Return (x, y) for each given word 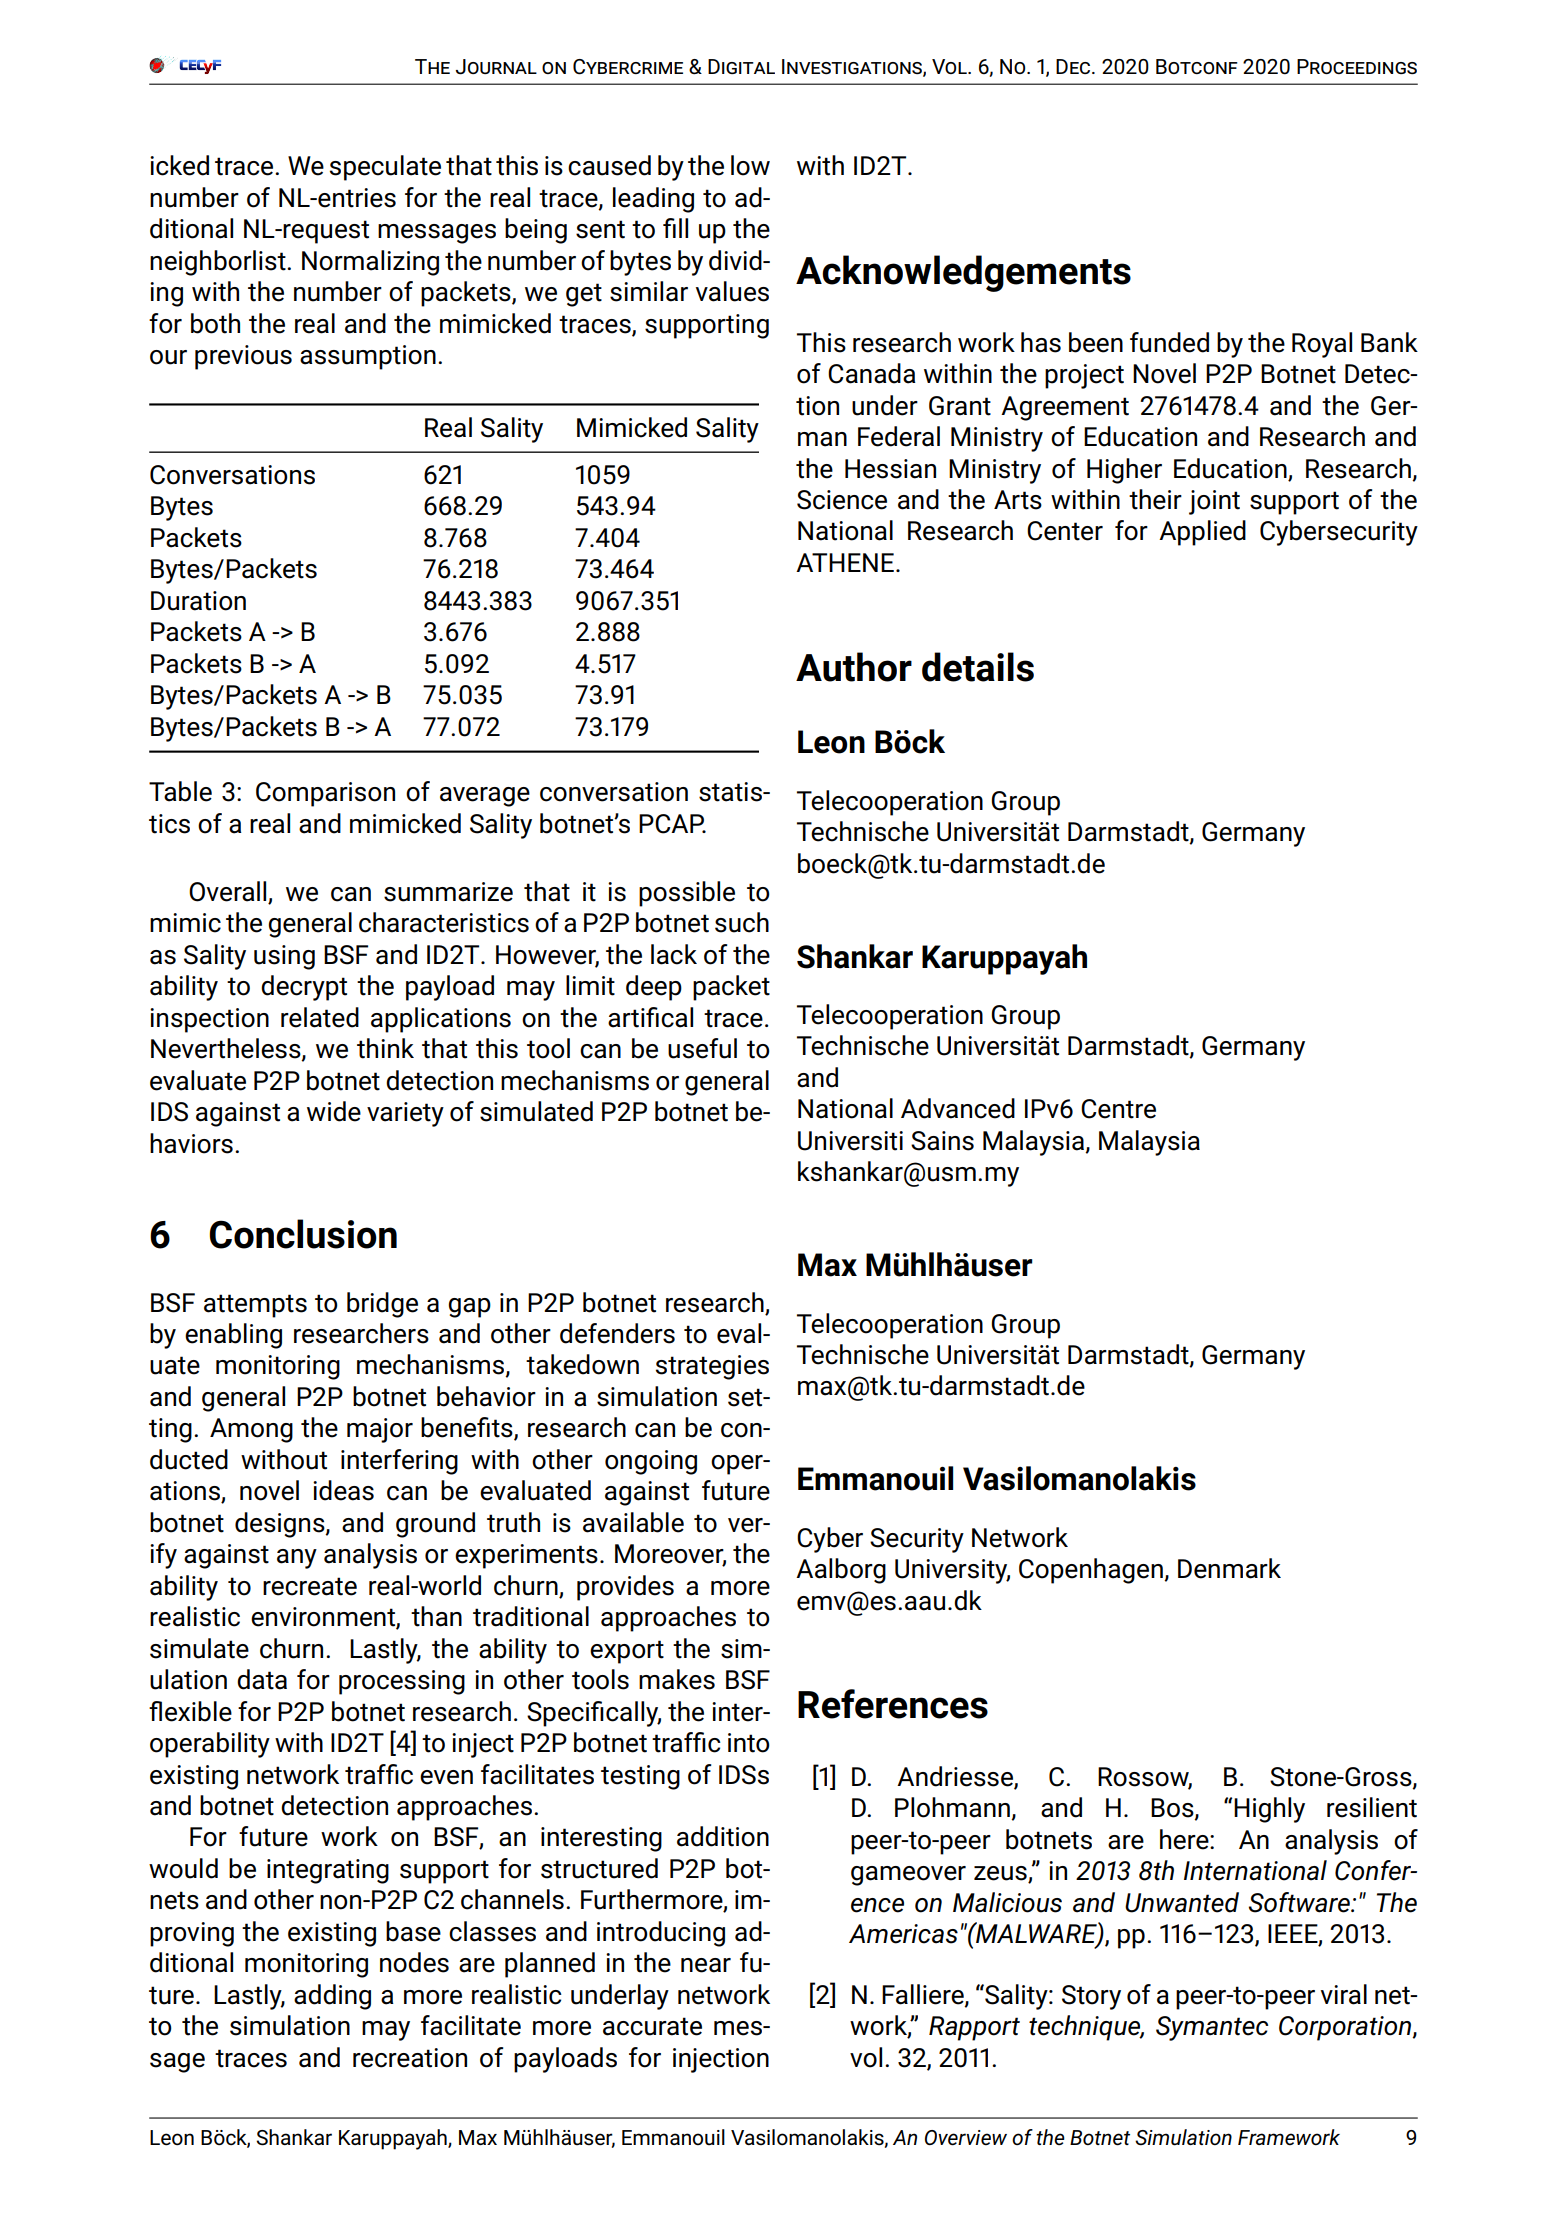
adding (332, 1997)
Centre (1118, 1109)
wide (334, 1111)
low (750, 165)
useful (702, 1048)
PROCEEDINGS (1357, 66)
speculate (385, 168)
